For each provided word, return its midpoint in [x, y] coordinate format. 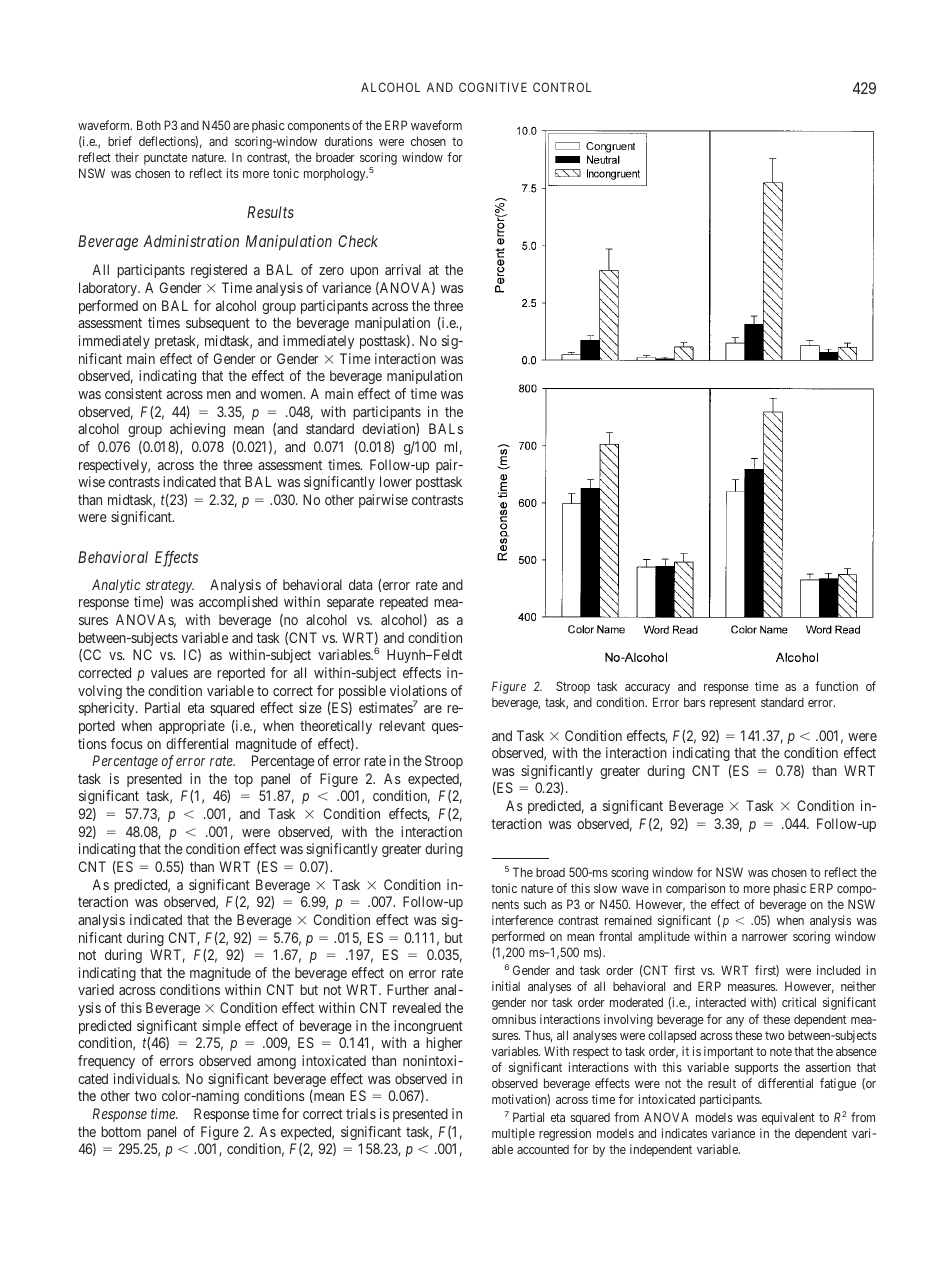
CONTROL [562, 87]
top [243, 780]
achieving [197, 430]
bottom [121, 1131]
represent [733, 704]
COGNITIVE [493, 87]
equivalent [788, 1118]
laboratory [109, 289]
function [836, 686]
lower [396, 481]
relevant [402, 725]
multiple [513, 1134]
